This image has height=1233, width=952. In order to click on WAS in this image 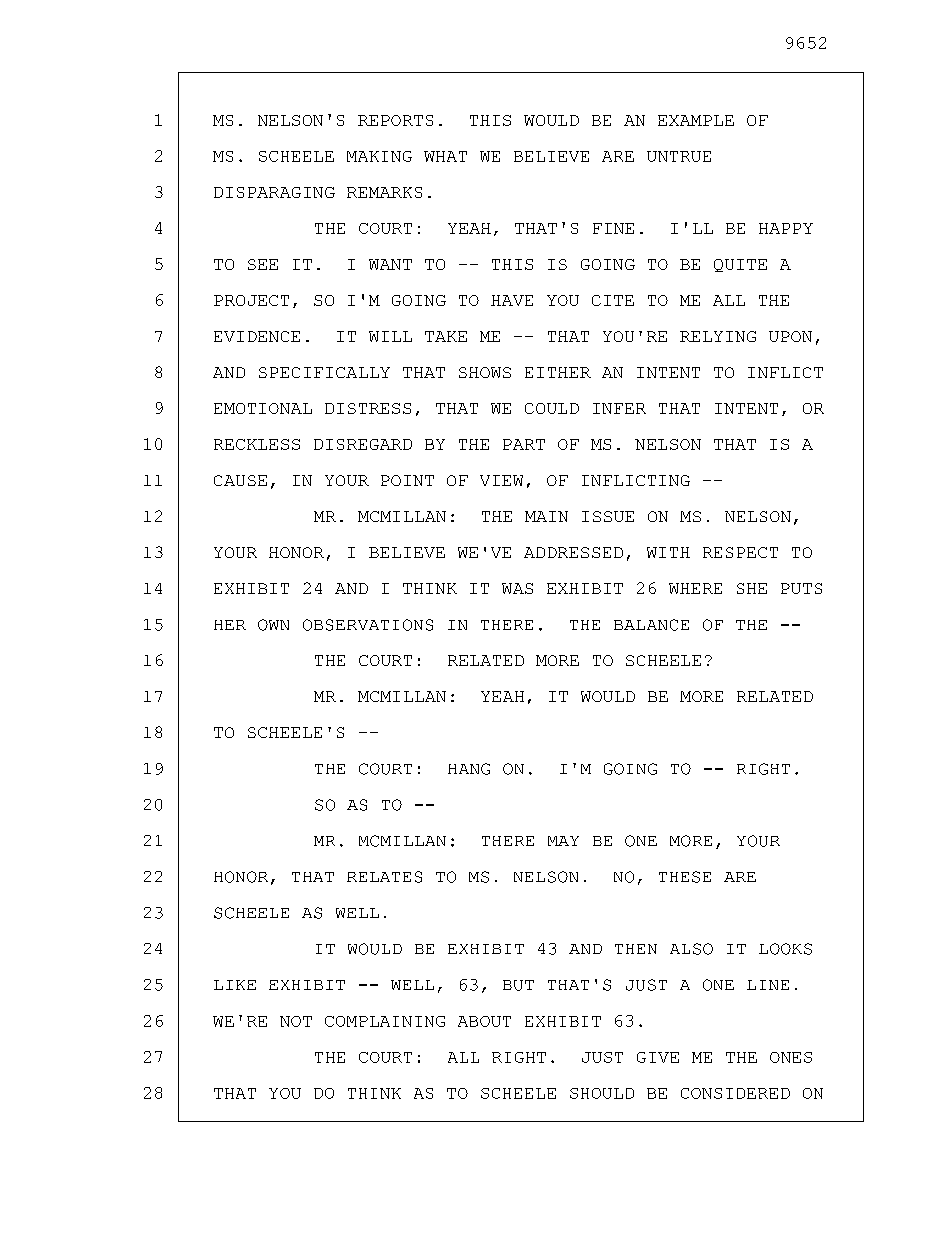, I will do `click(517, 588)`.
